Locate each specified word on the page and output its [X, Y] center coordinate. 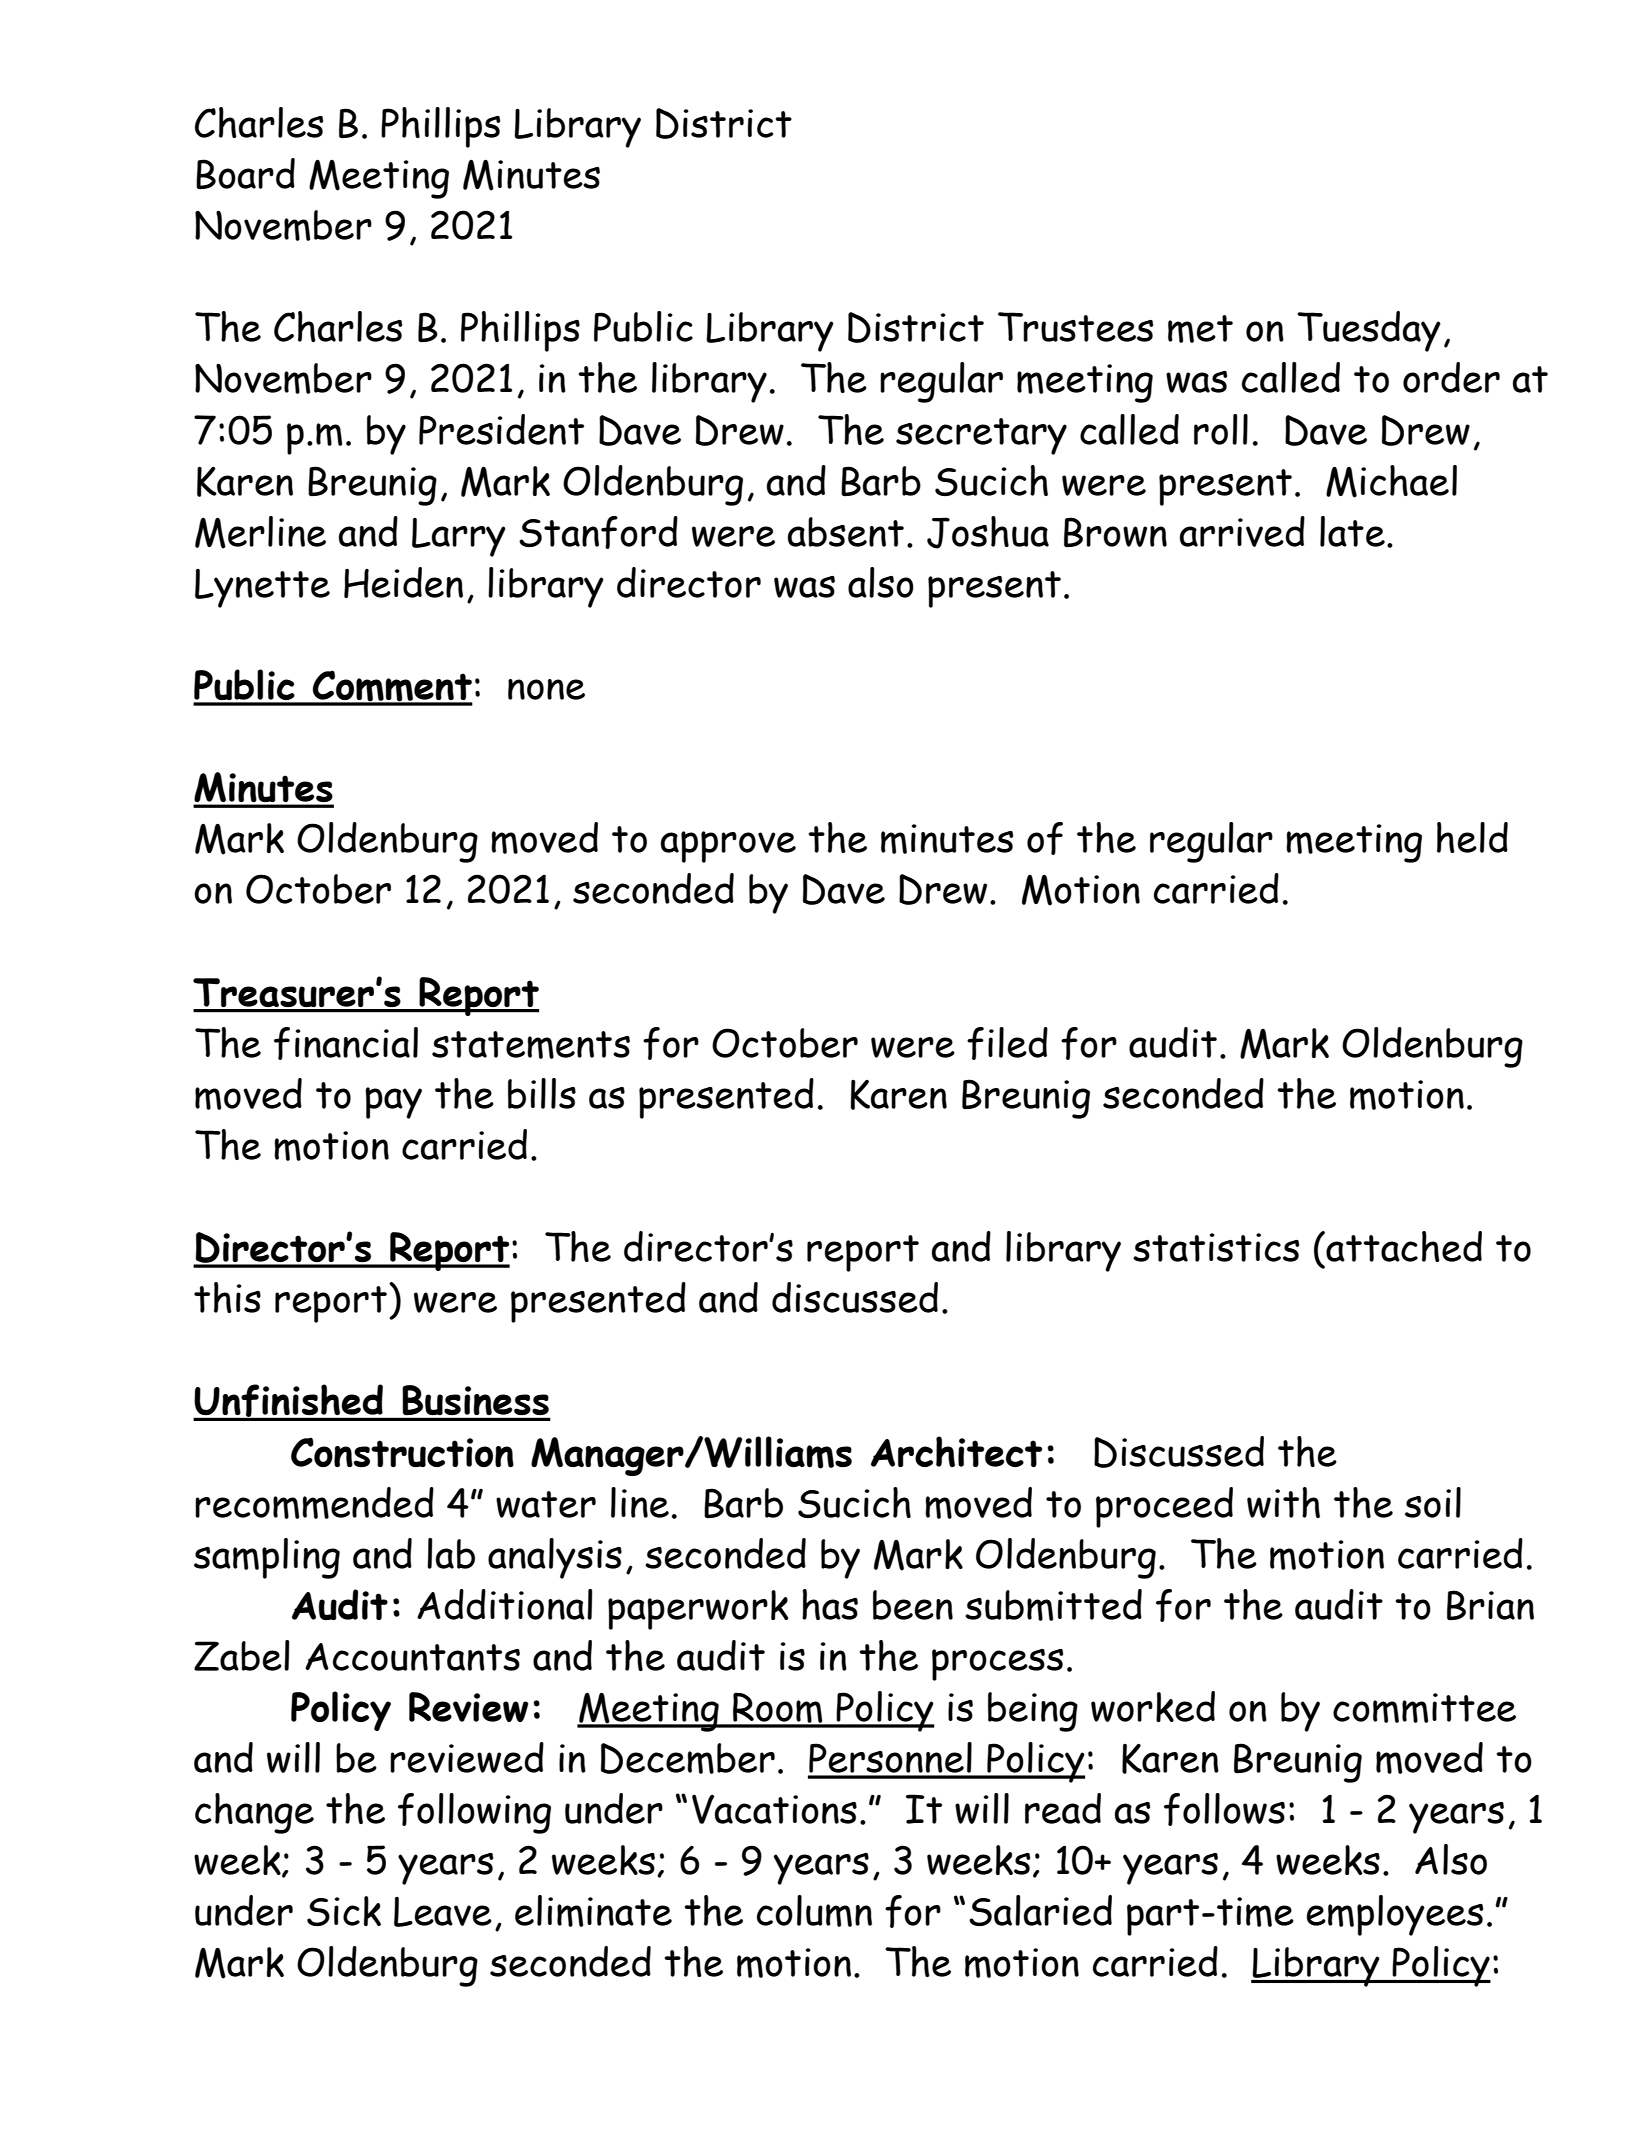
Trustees [1075, 327]
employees [1395, 1915]
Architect [956, 1451]
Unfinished [289, 1402]
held [1472, 837]
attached [1403, 1246]
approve [728, 847]
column [814, 1911]
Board [245, 173]
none [546, 689]
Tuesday [1369, 331]
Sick [344, 1911]
